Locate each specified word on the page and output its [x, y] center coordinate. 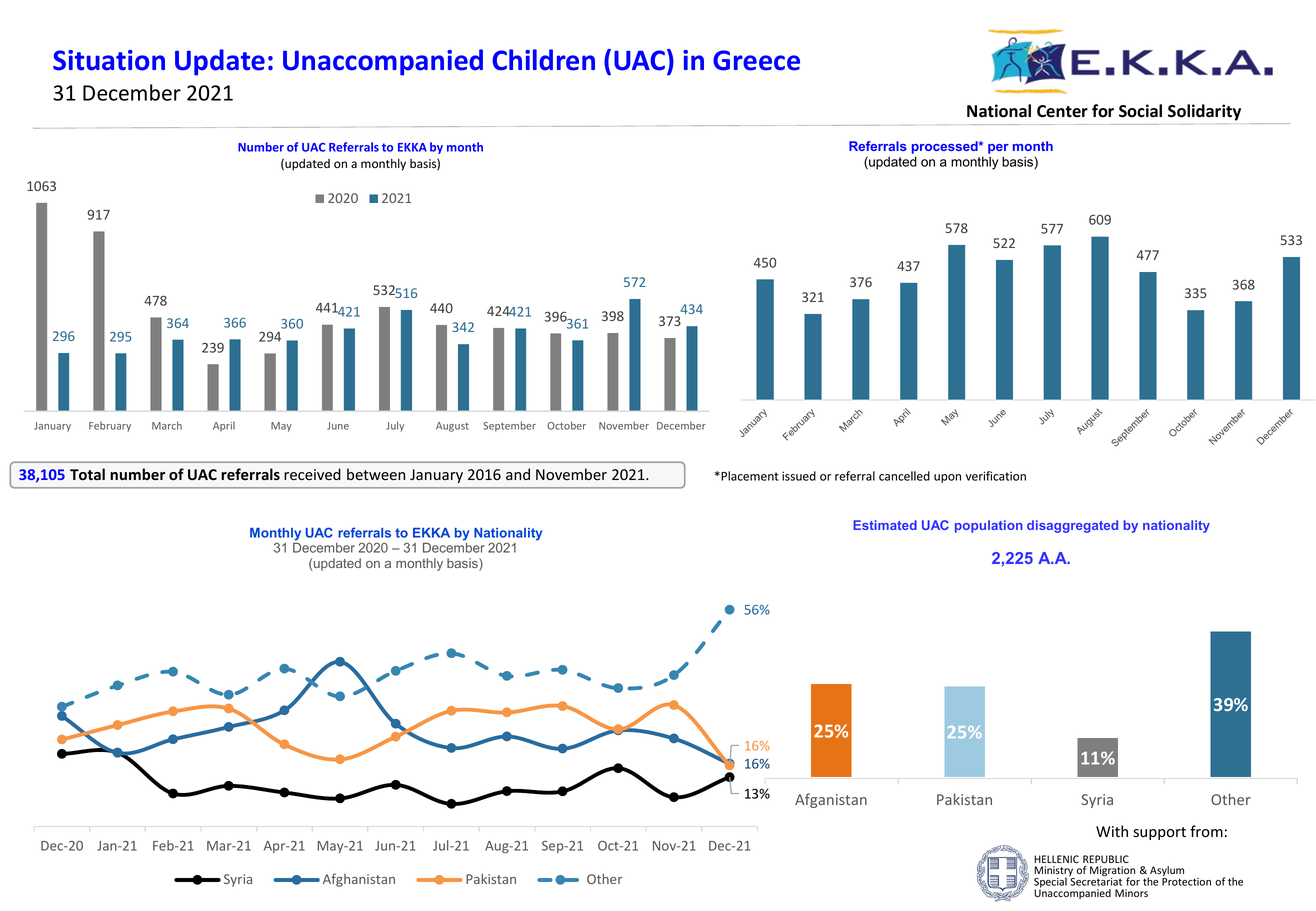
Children [543, 60]
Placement [749, 476]
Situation [109, 60]
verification [995, 476]
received [312, 474]
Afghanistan [359, 880]
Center [1062, 111]
